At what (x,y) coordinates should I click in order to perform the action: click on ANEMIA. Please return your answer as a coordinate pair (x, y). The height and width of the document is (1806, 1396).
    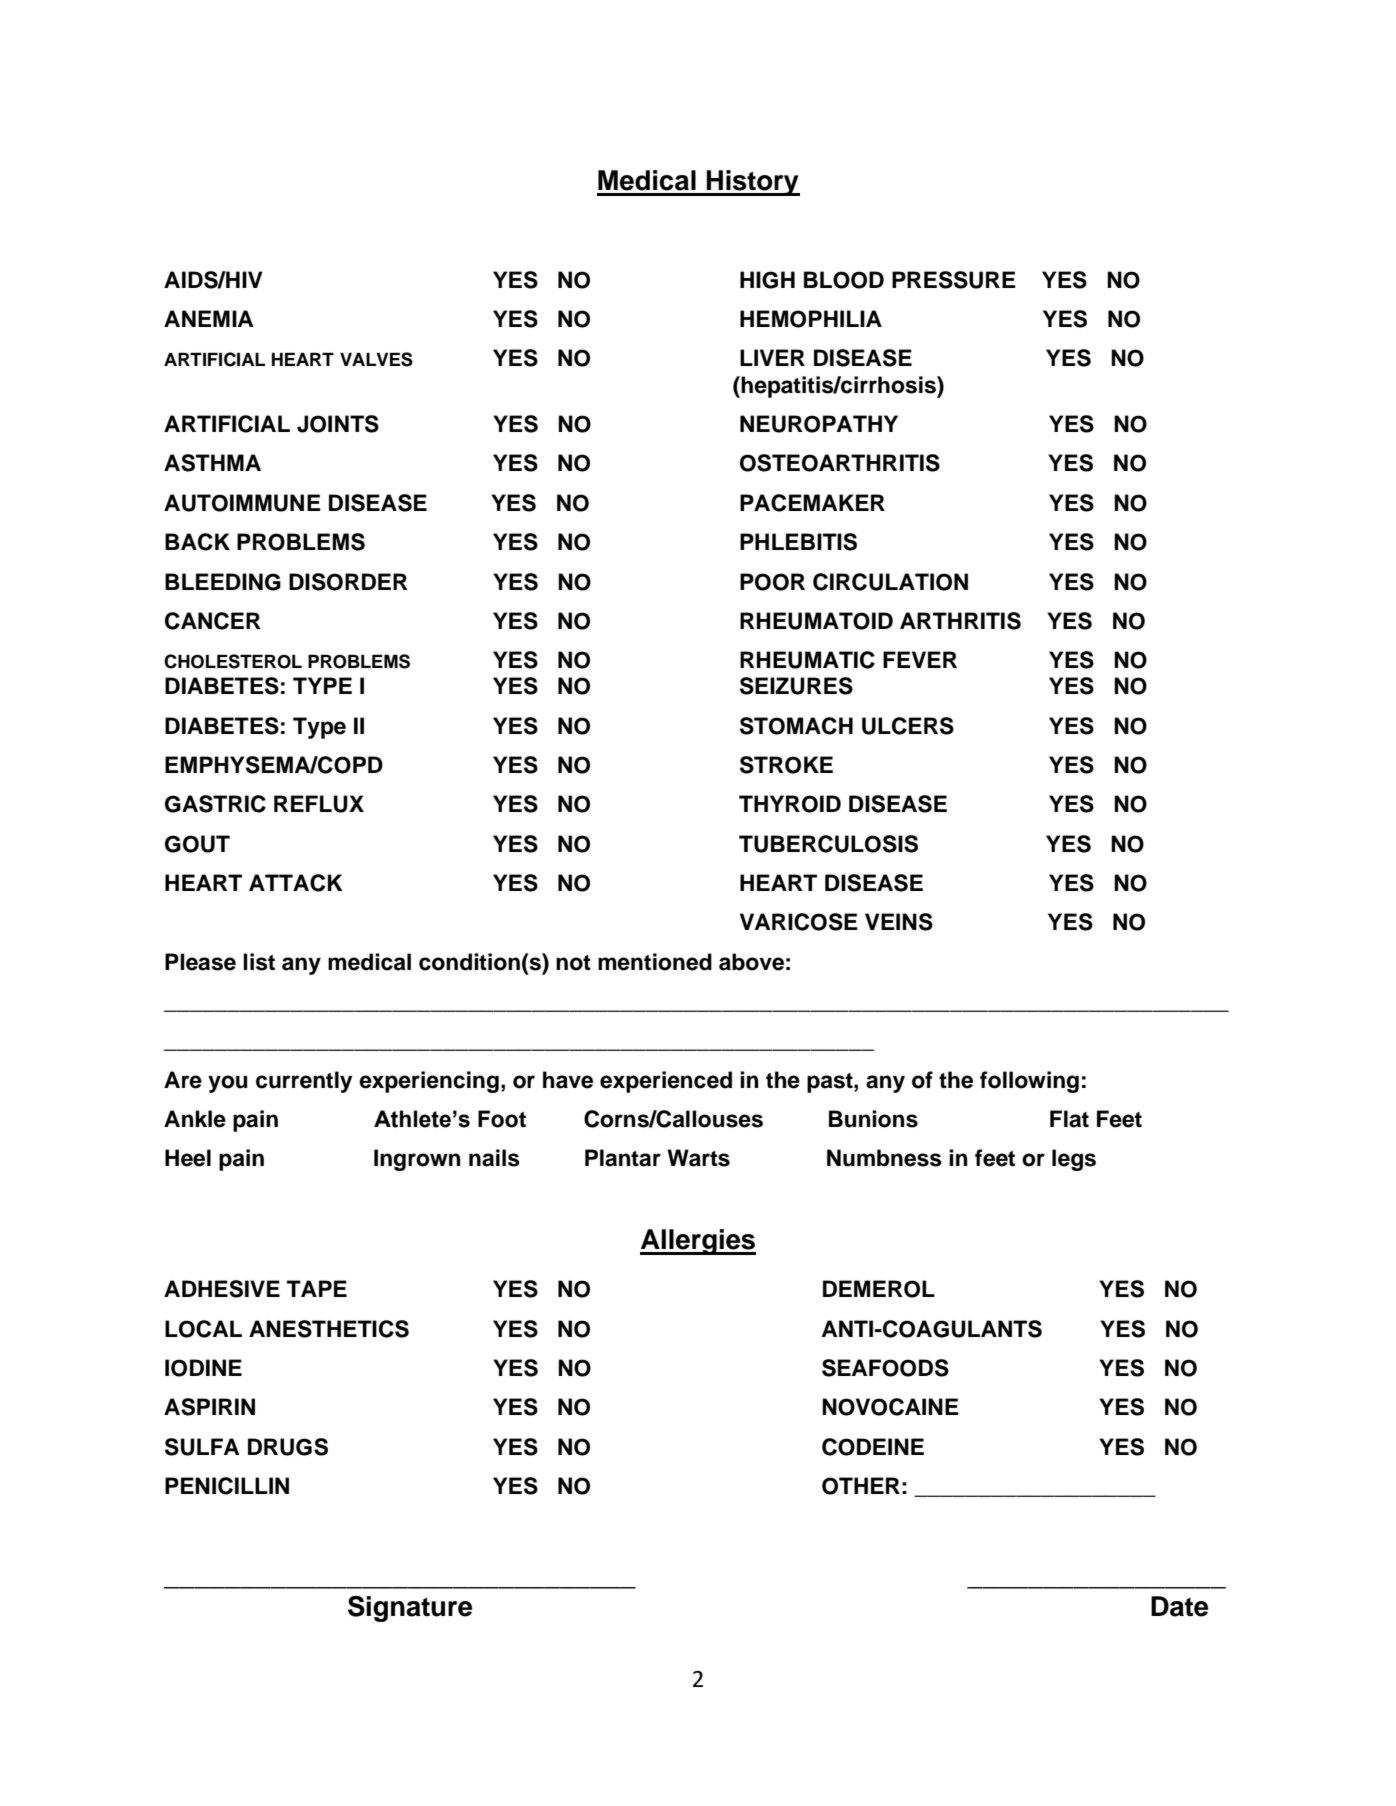
    Looking at the image, I should click on (209, 318).
